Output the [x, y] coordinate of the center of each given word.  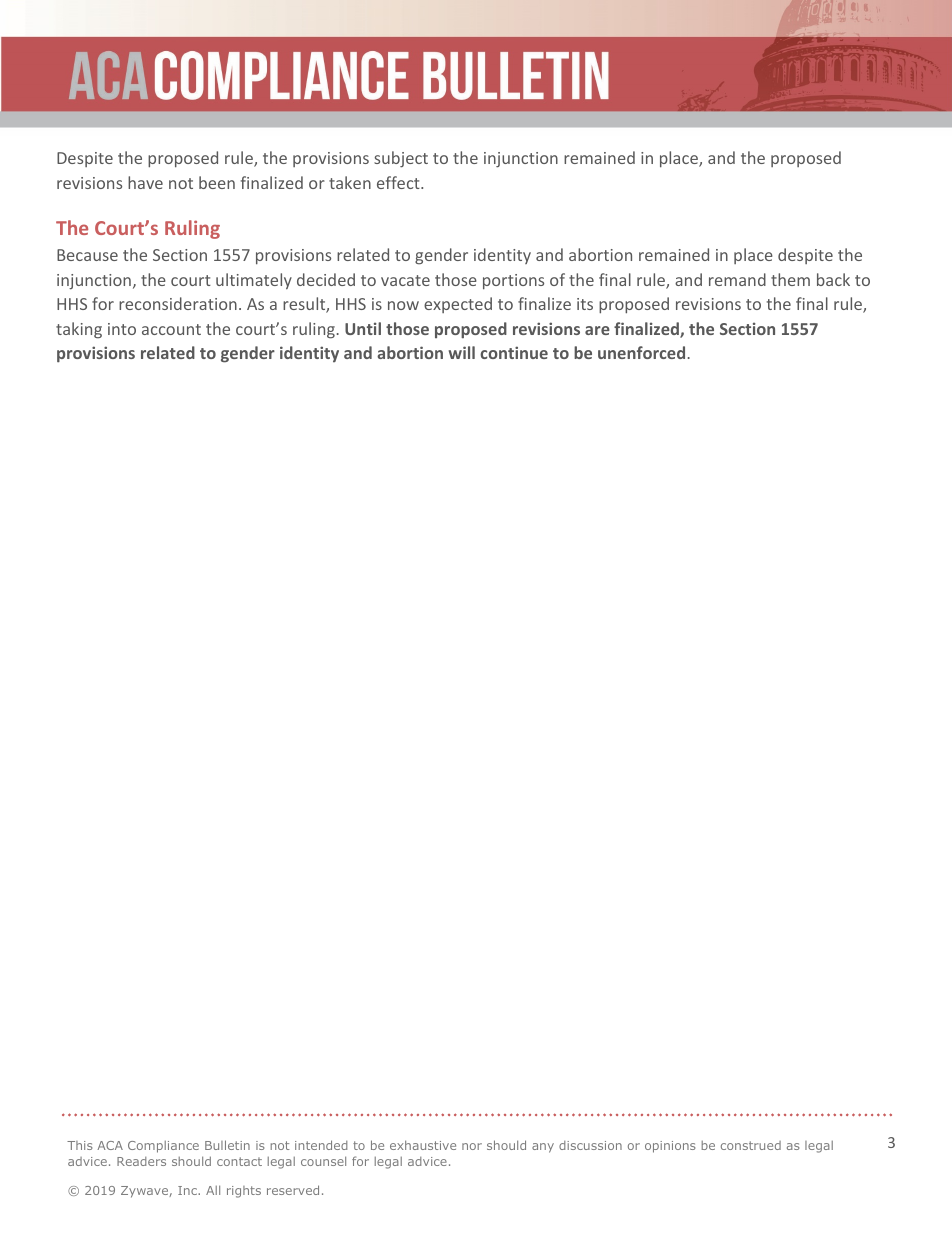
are [597, 330]
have [145, 182]
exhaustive [423, 1145]
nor [472, 1146]
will [462, 352]
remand [737, 279]
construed [751, 1145]
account [171, 329]
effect [399, 182]
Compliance [163, 1147]
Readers [141, 1161]
